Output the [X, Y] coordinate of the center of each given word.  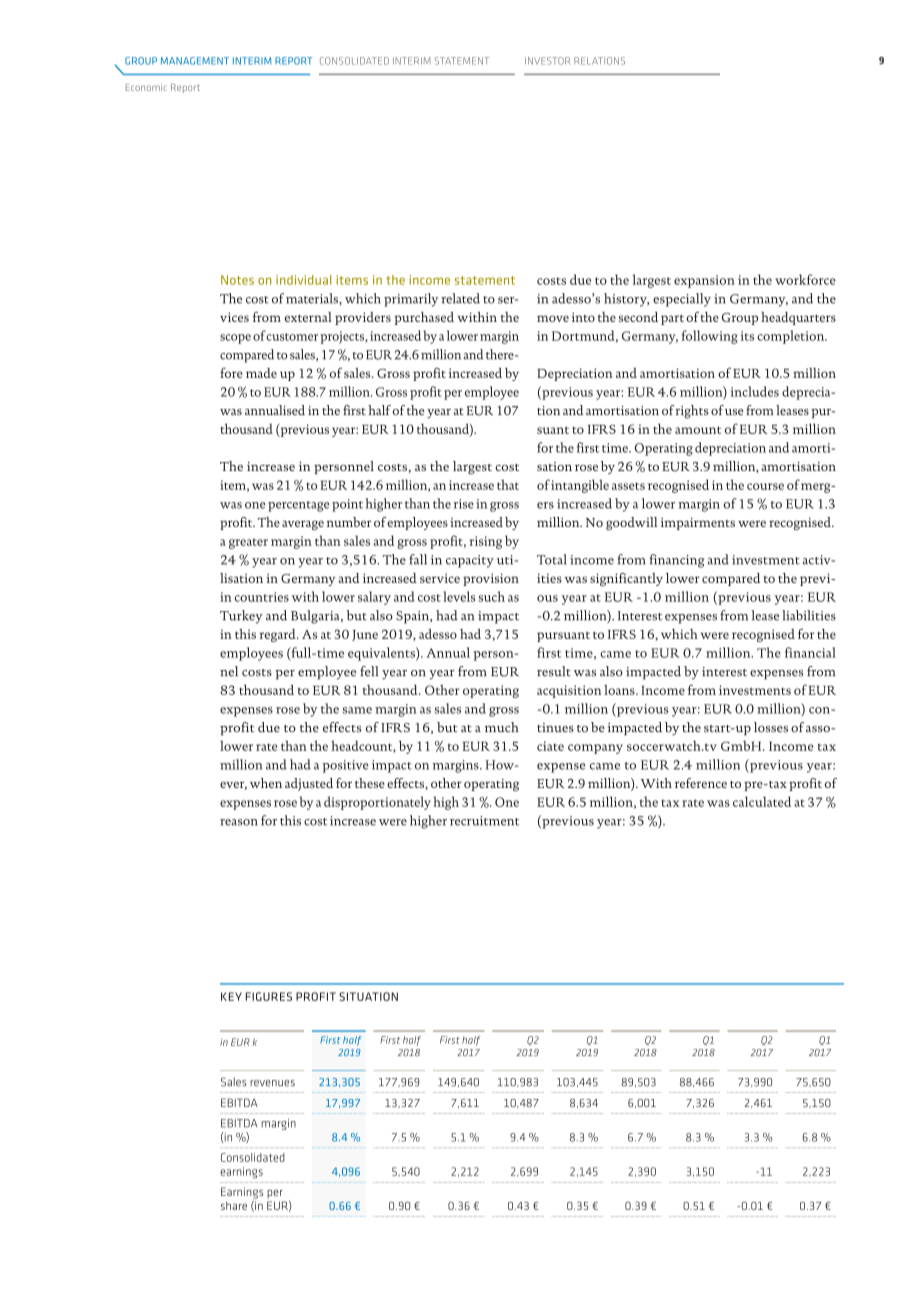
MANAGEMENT [195, 61]
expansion [704, 281]
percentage [299, 506]
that [508, 485]
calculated [762, 801]
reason [239, 822]
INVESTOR [547, 61]
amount [698, 430]
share [234, 1205]
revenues [272, 1083]
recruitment [484, 821]
